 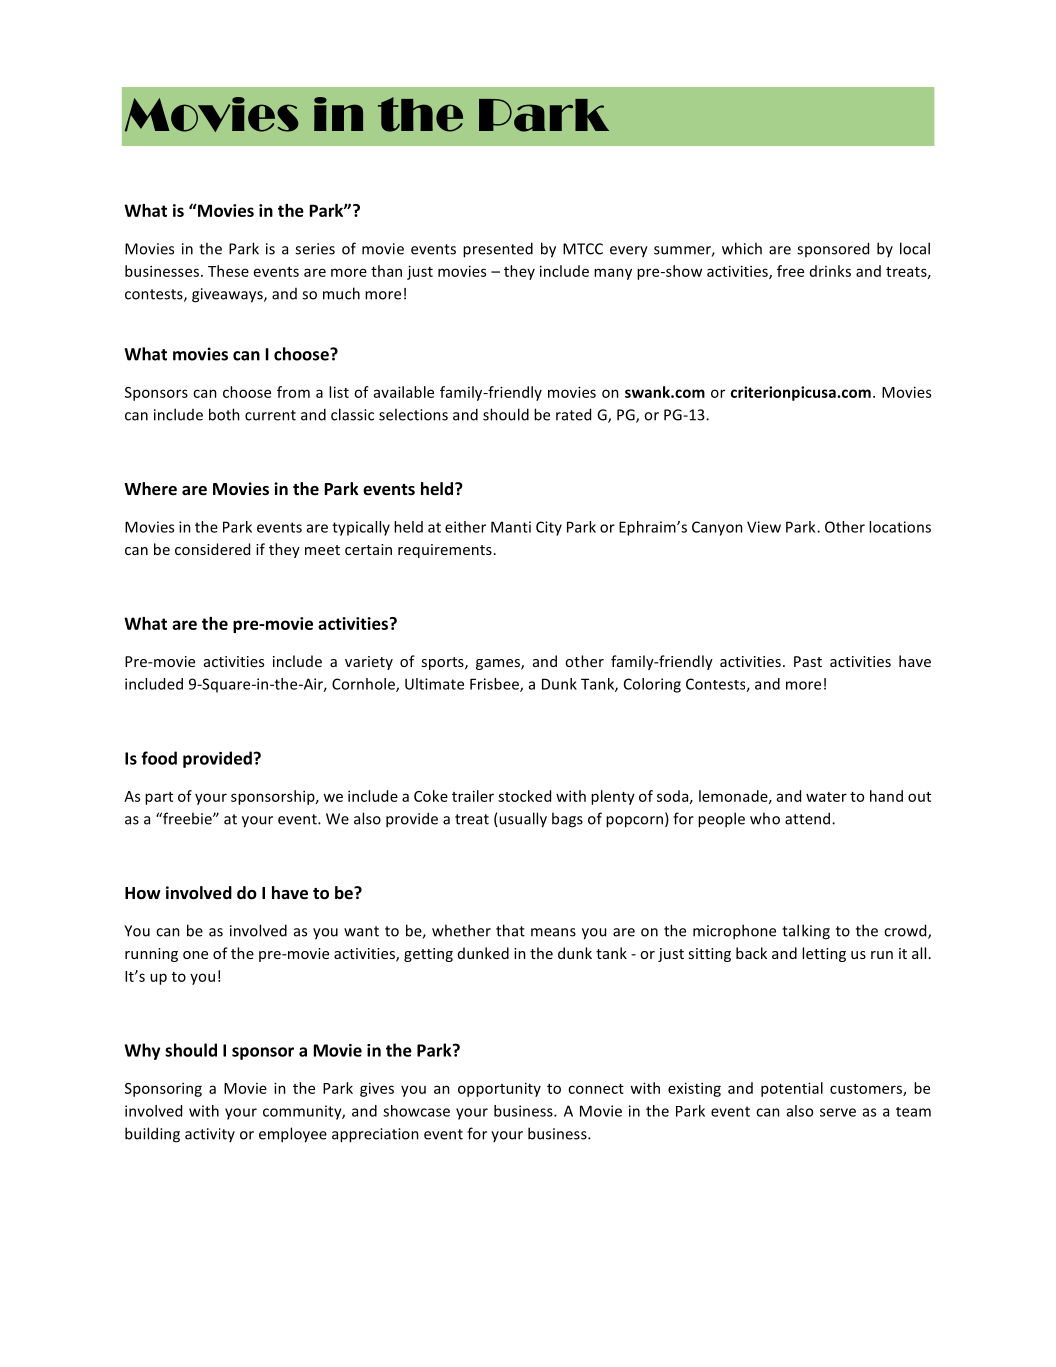 What do you see at coordinates (499, 1089) in the screenshot?
I see `opportunity` at bounding box center [499, 1089].
